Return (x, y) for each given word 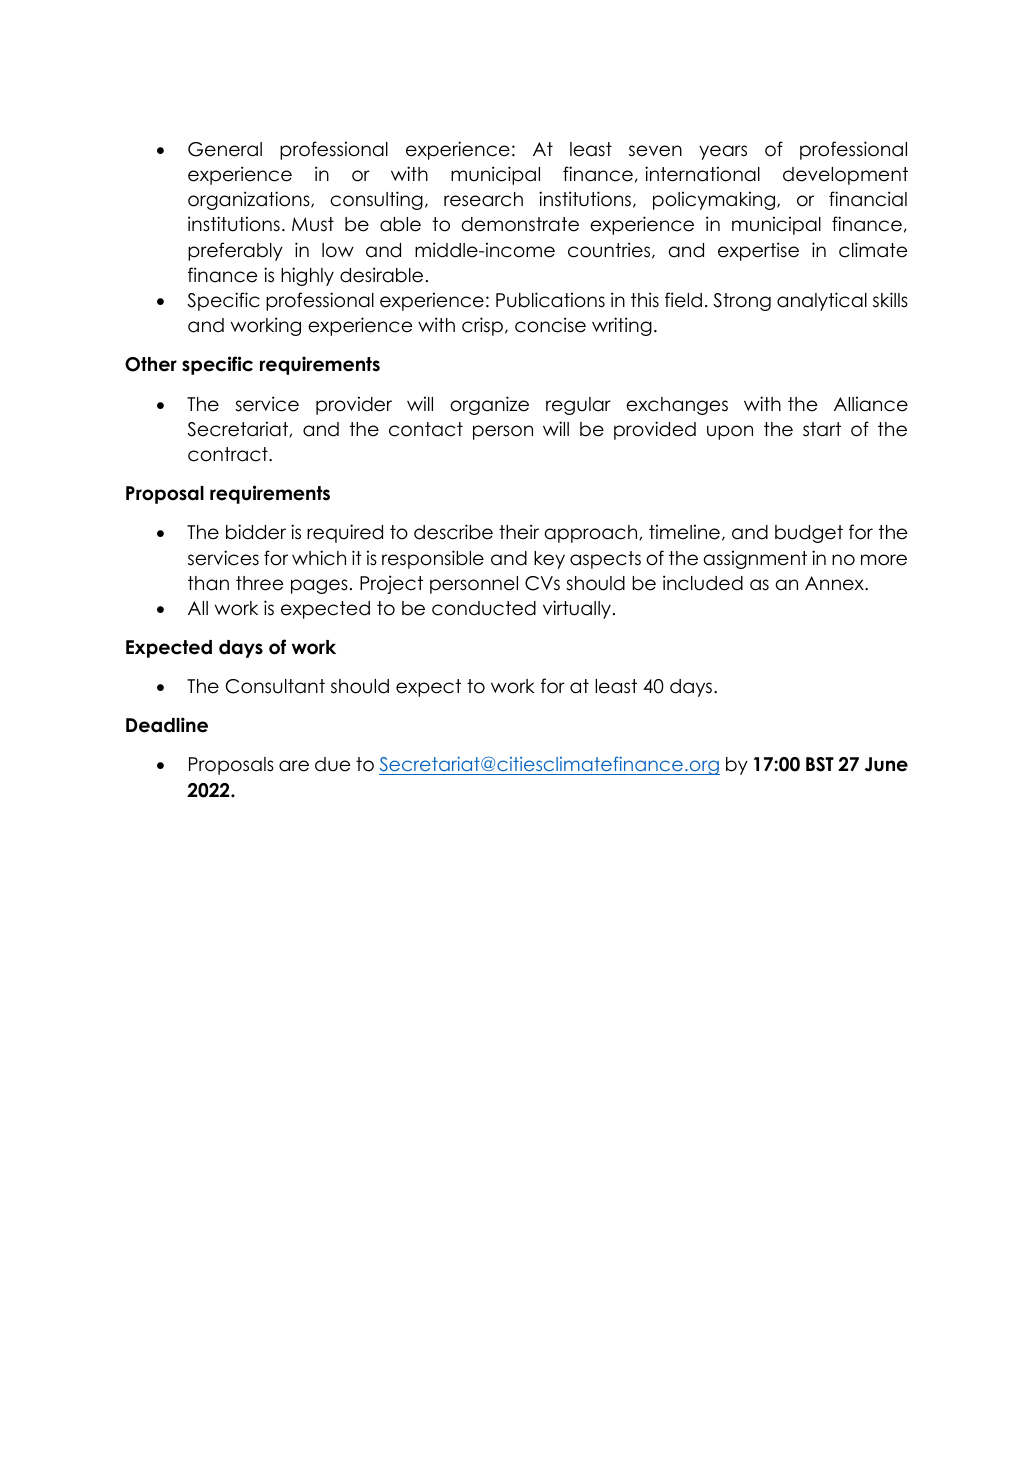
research (483, 199)
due (332, 764)
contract (229, 454)
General (225, 149)
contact (426, 429)
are (294, 766)
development (845, 176)
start (822, 429)
